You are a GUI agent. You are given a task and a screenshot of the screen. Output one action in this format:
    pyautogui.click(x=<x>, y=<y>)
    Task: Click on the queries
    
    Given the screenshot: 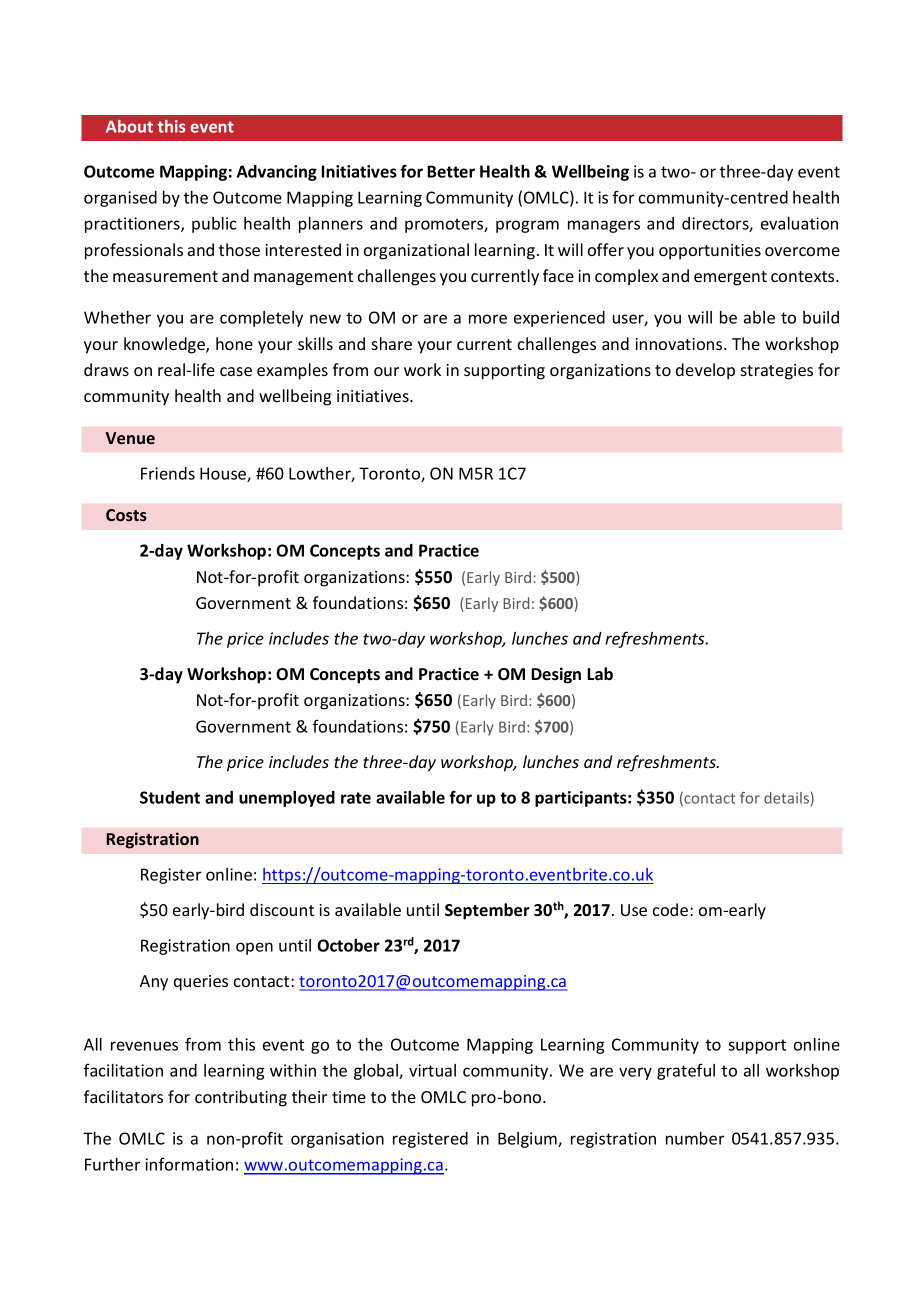 What is the action you would take?
    pyautogui.click(x=201, y=983)
